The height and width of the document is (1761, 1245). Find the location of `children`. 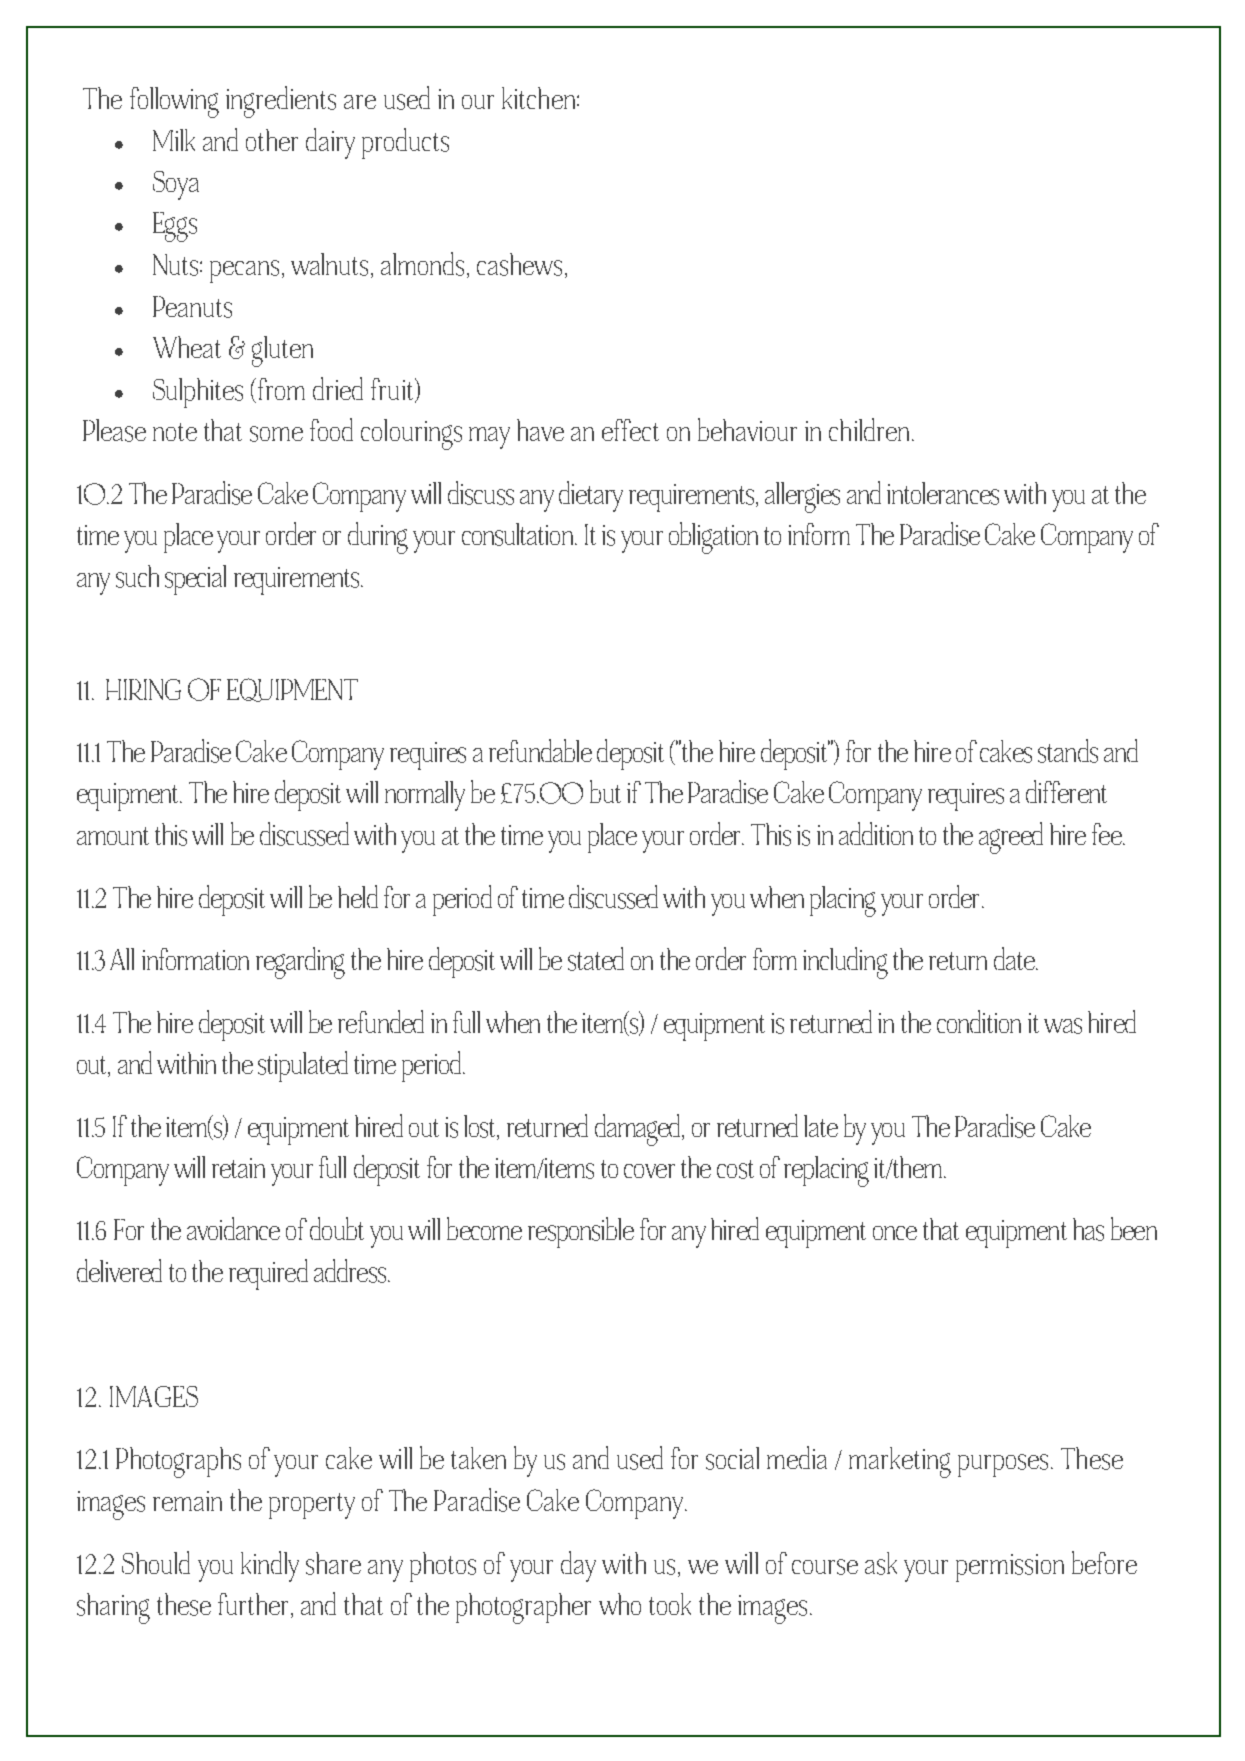

children is located at coordinates (869, 429).
